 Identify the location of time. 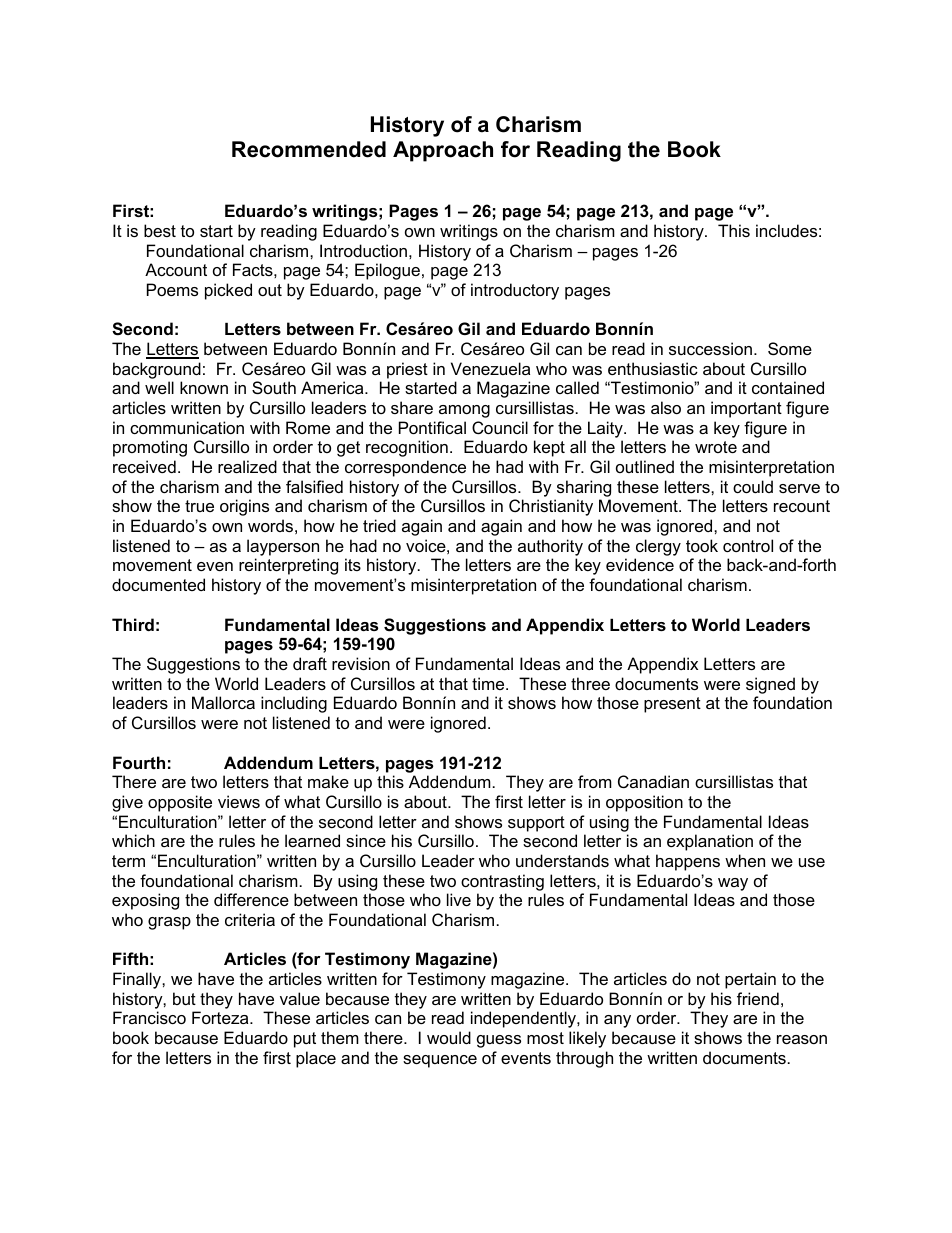
(489, 683).
